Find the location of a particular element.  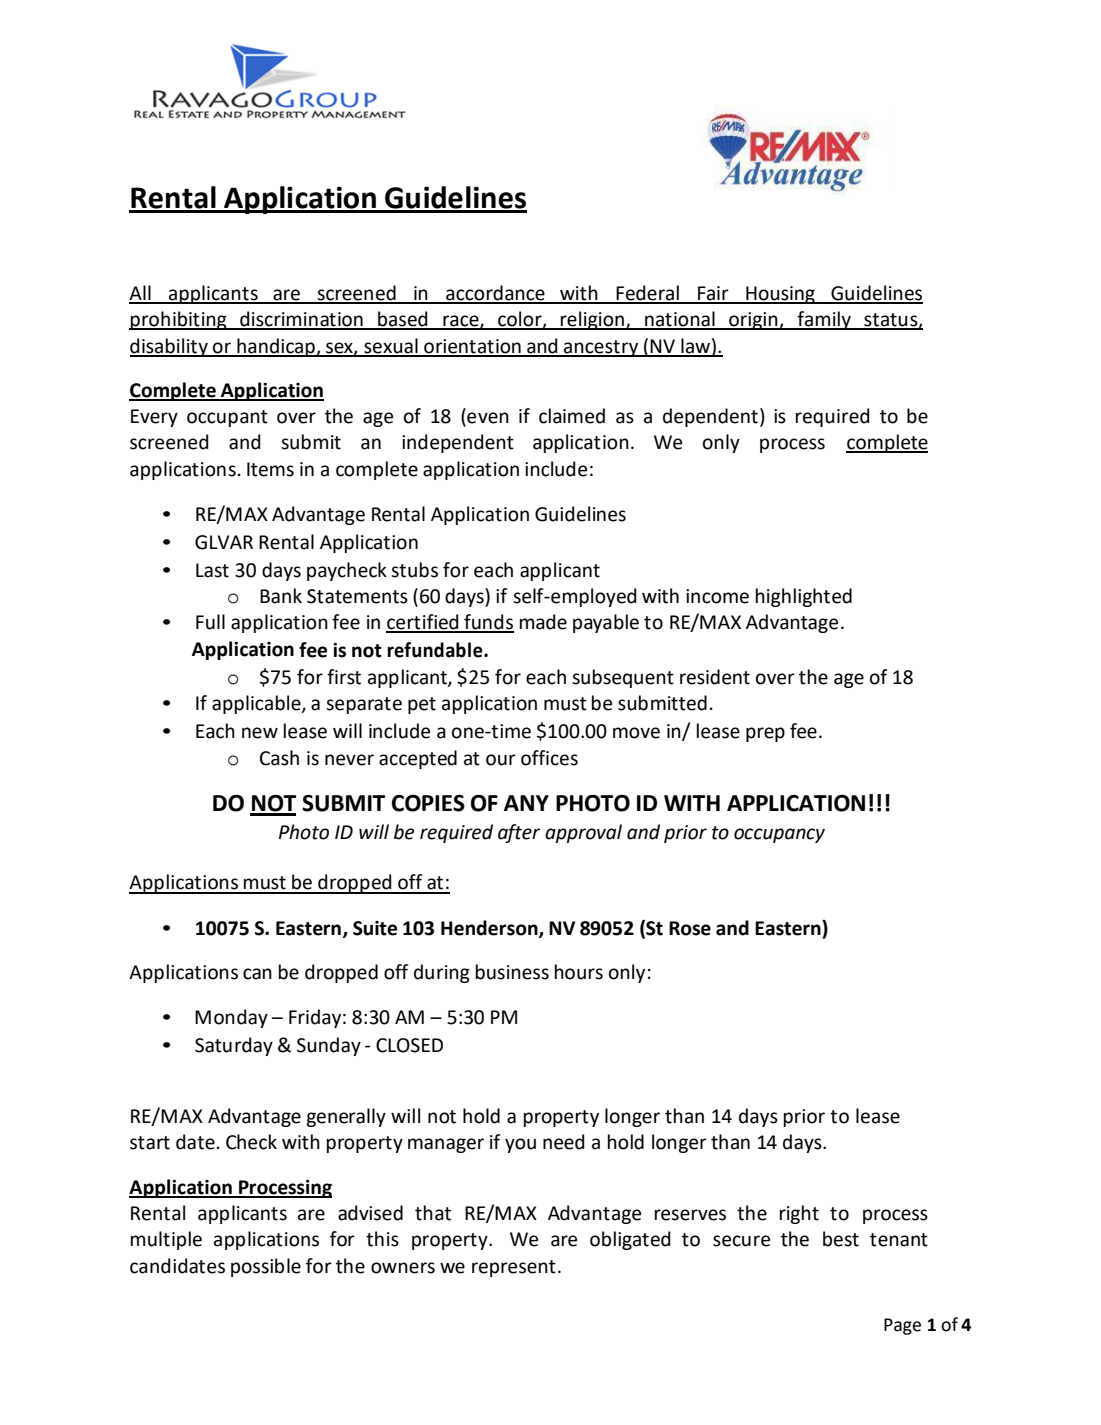

Rose is located at coordinates (690, 928).
